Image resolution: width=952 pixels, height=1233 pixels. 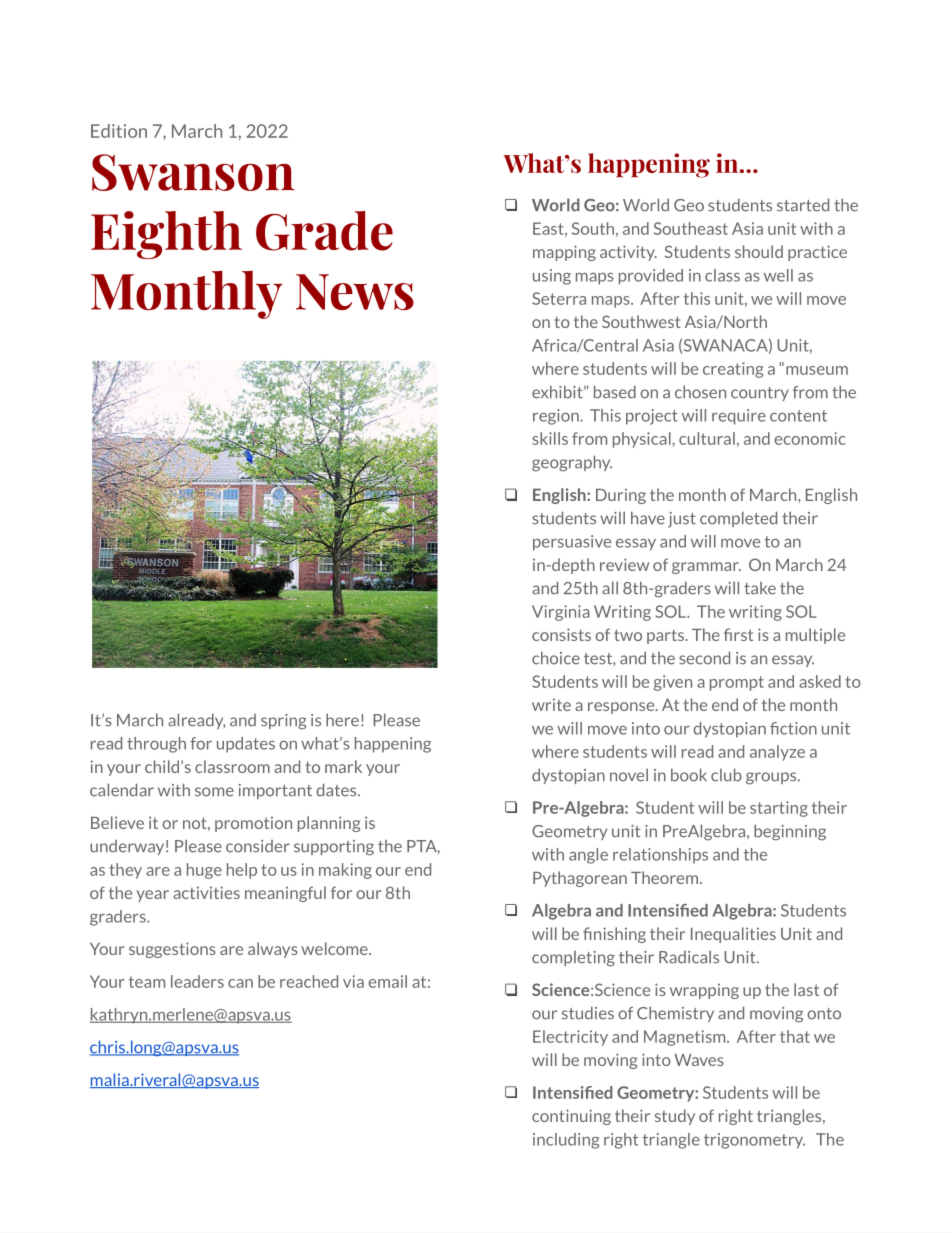 What do you see at coordinates (204, 871) in the page?
I see `huge` at bounding box center [204, 871].
